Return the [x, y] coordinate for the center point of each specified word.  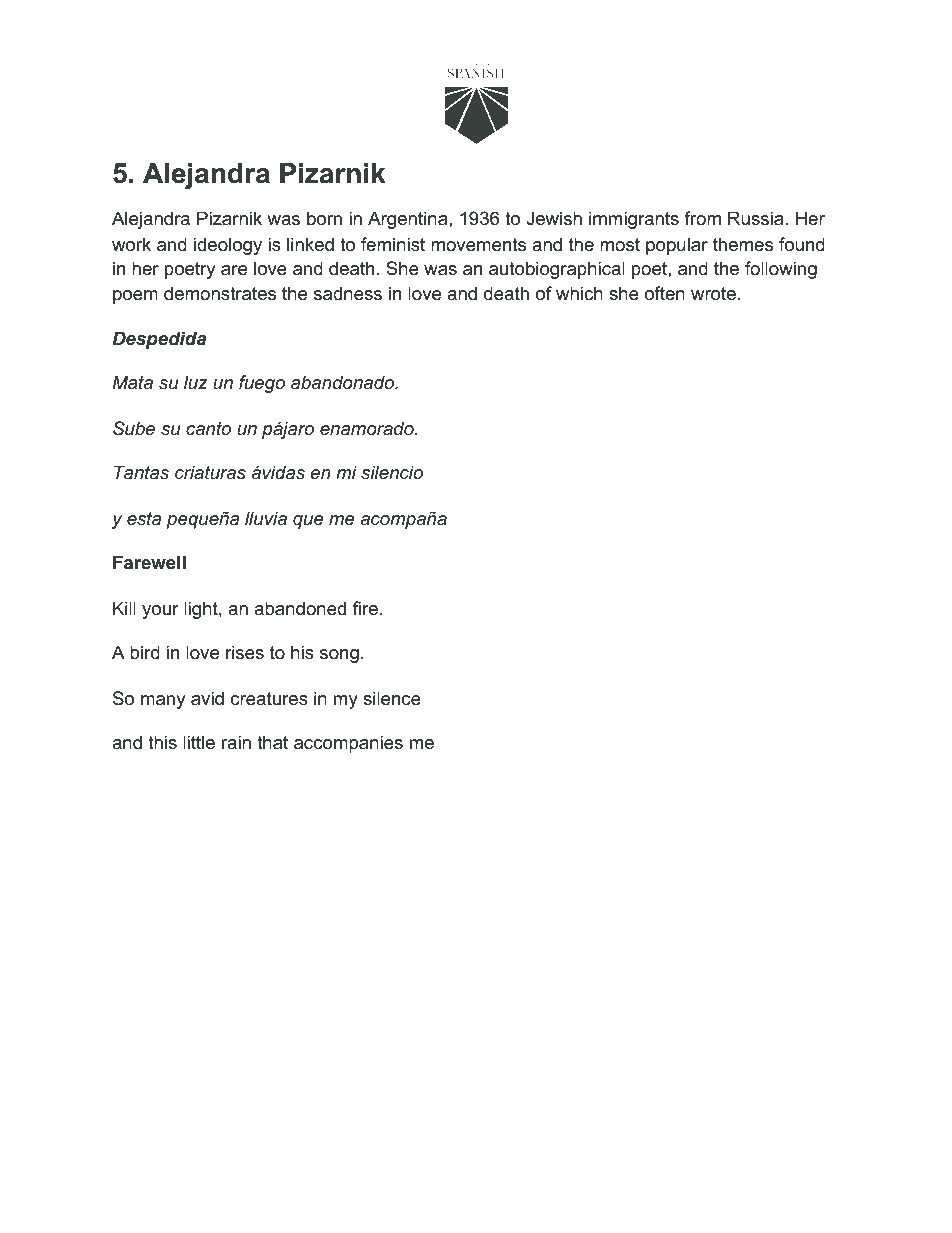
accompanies [348, 744]
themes [743, 244]
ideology [228, 246]
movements [478, 245]
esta [144, 519]
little [199, 742]
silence [392, 698]
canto [208, 428]
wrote [713, 294]
